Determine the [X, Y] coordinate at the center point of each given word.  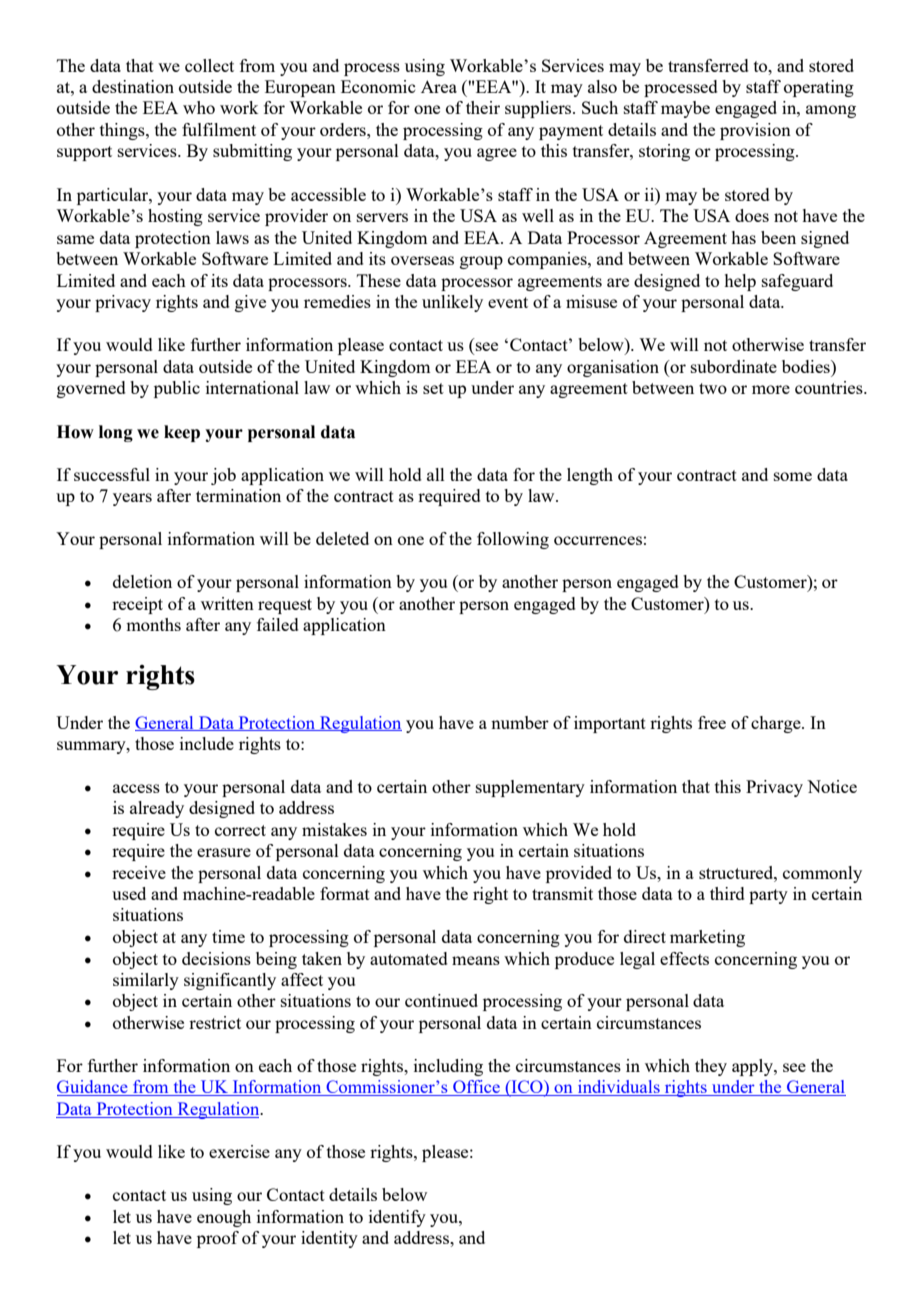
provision [755, 131]
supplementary [530, 788]
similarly [146, 981]
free [712, 722]
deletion [142, 581]
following [513, 540]
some [793, 476]
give [250, 303]
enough [224, 1218]
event [508, 302]
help [740, 282]
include [207, 743]
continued [441, 1000]
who [199, 107]
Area [439, 86]
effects [684, 958]
